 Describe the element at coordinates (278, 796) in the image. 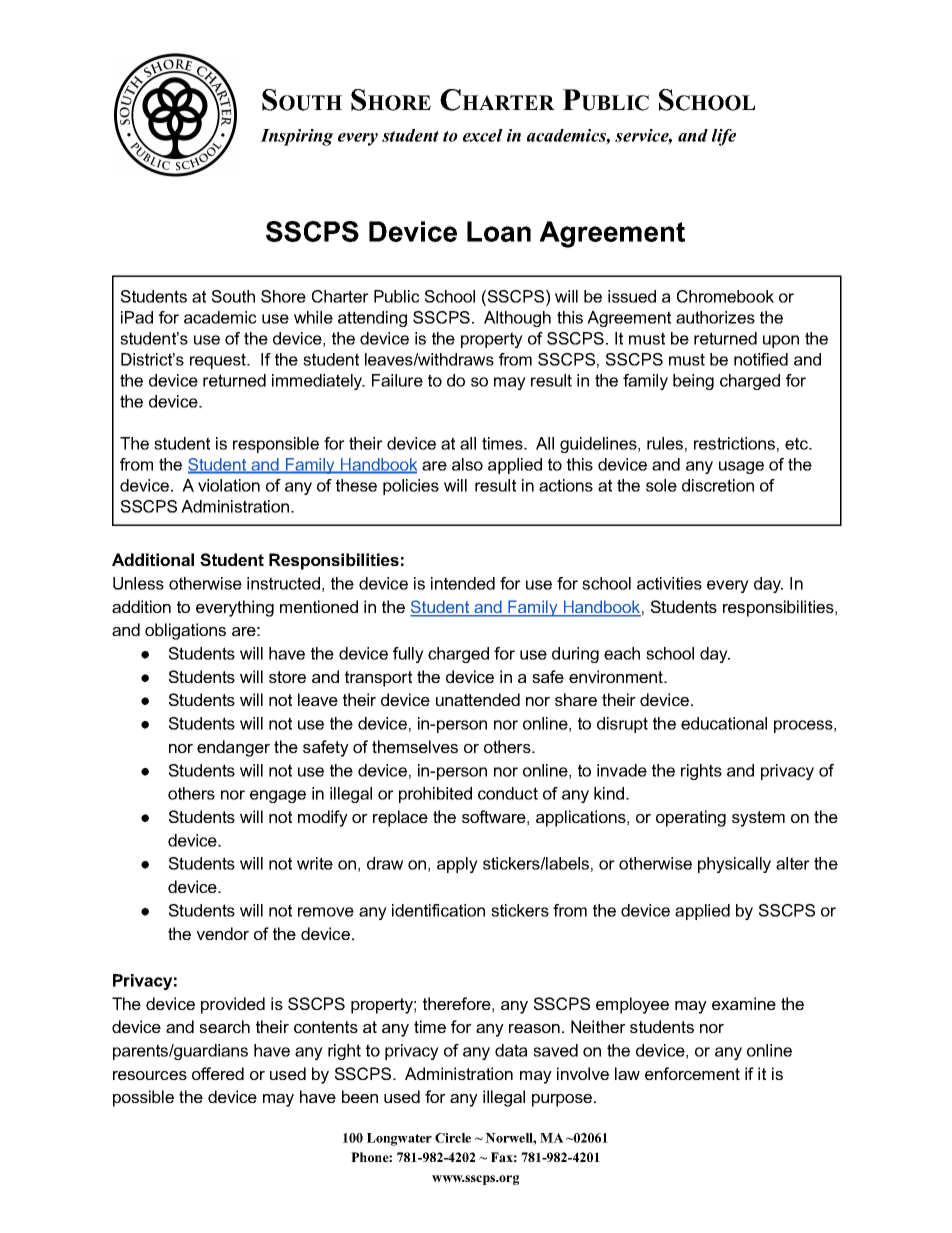

I see `engage` at that location.
